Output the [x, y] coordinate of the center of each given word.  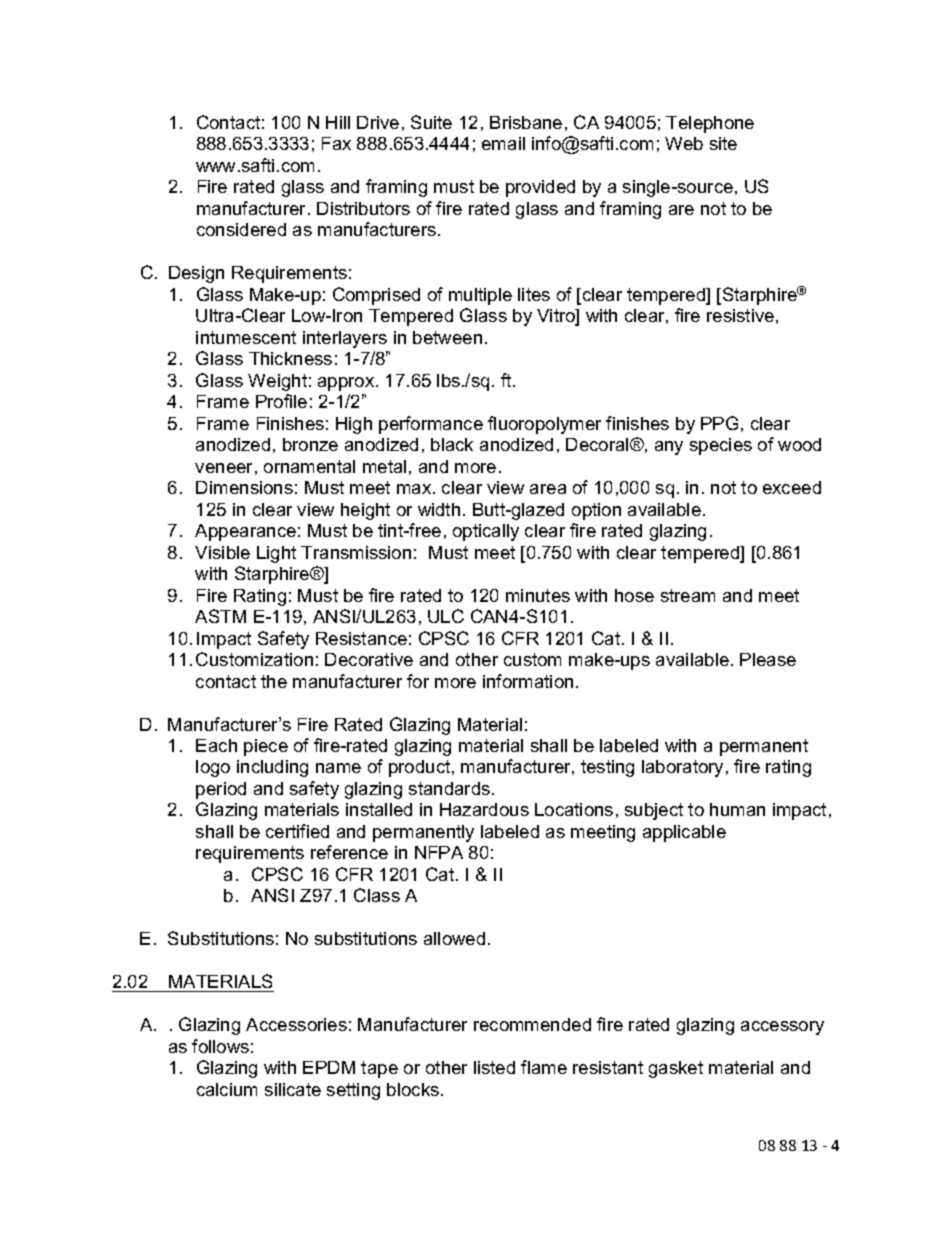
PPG [719, 423]
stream [688, 595]
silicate [293, 1089]
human [737, 809]
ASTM [220, 616]
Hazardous [484, 809]
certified [297, 831]
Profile [281, 401]
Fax [336, 143]
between [447, 337]
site [723, 143]
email [503, 143]
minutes [538, 595]
